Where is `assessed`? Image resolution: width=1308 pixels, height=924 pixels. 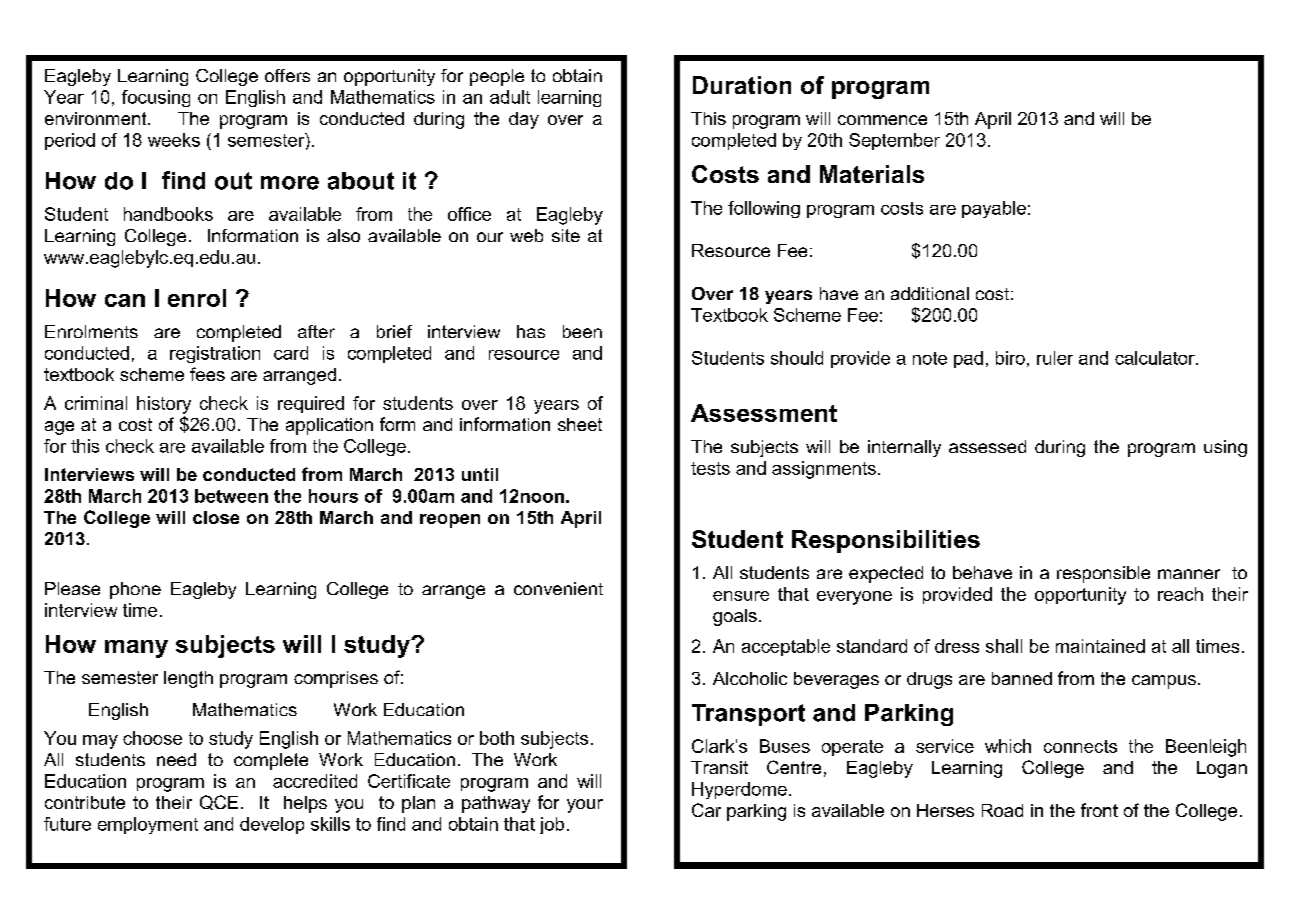
assessed is located at coordinates (987, 446).
